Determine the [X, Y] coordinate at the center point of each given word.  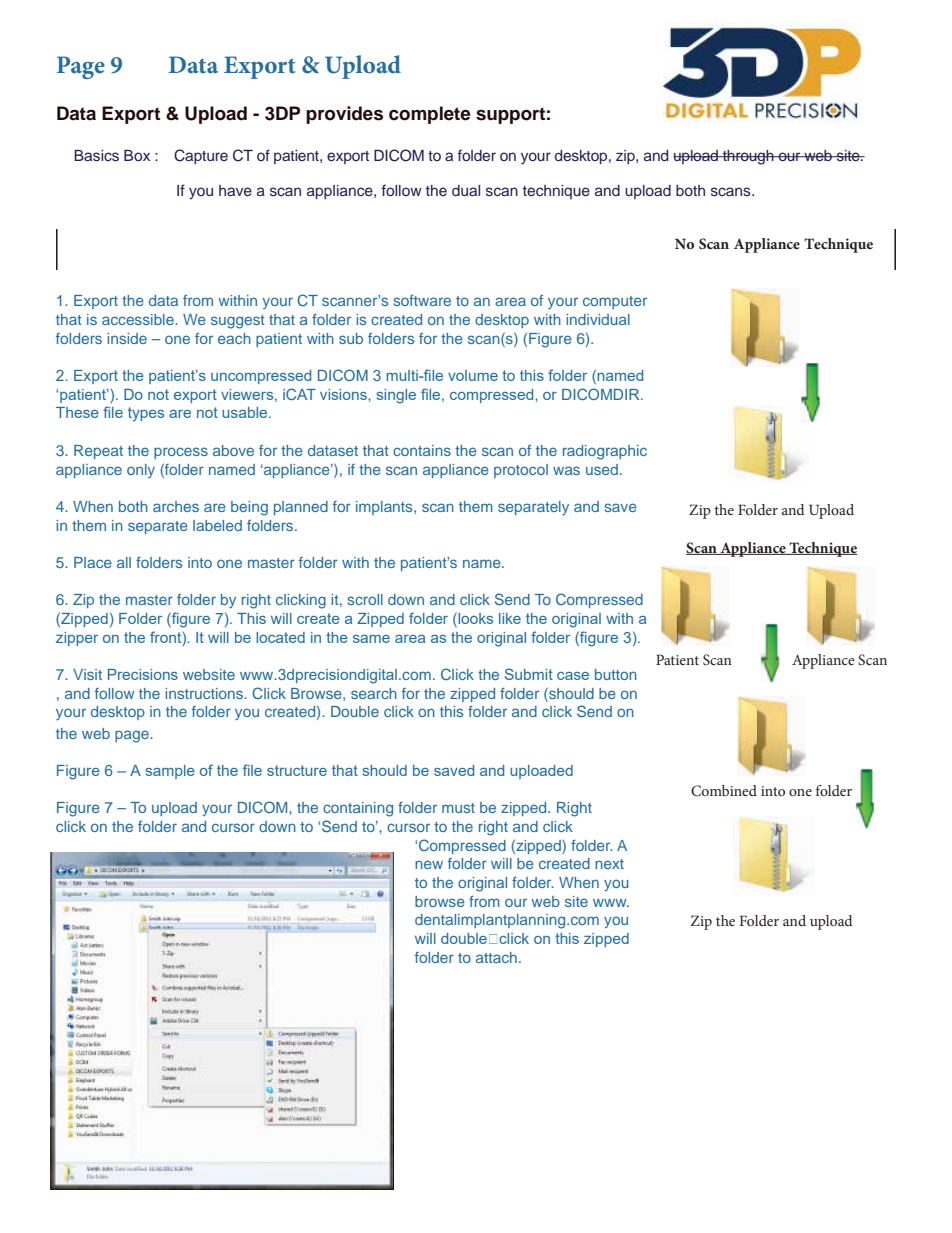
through [748, 157]
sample [170, 772]
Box [137, 155]
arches [176, 506]
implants [385, 508]
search [374, 693]
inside [127, 338]
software [422, 300]
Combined [724, 791]
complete [430, 115]
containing [358, 809]
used [602, 469]
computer [615, 302]
